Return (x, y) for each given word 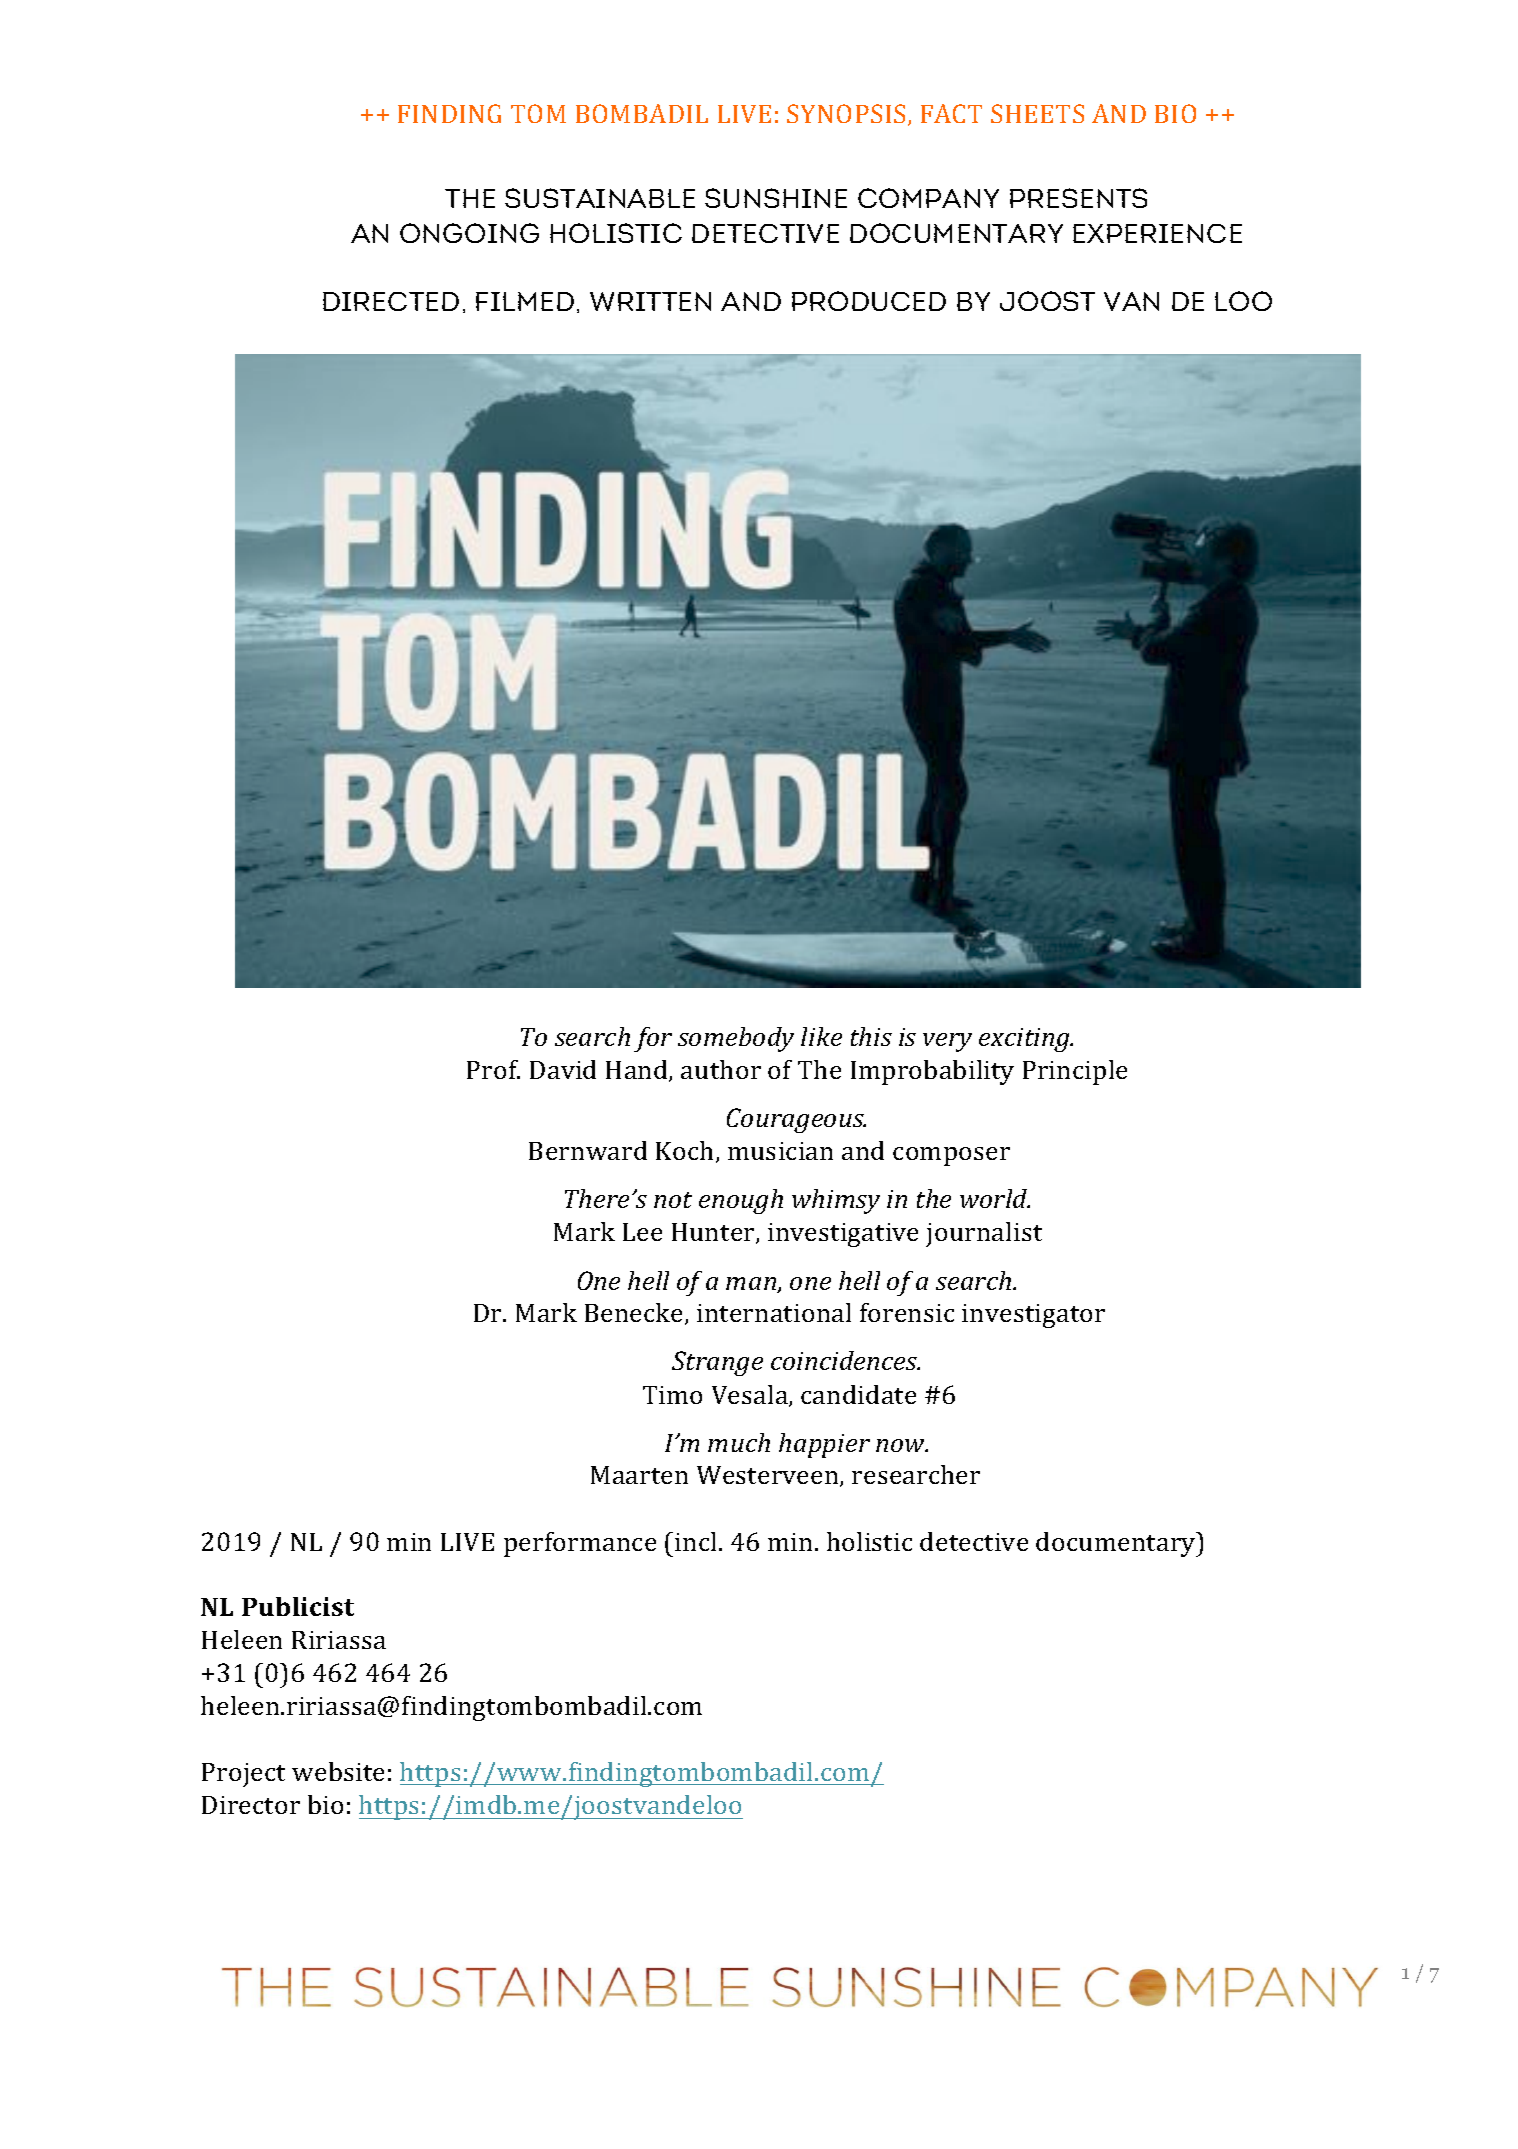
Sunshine (776, 198)
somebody (736, 1039)
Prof (493, 1069)
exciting (1025, 1040)
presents (1078, 198)
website (338, 1771)
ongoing (469, 233)
